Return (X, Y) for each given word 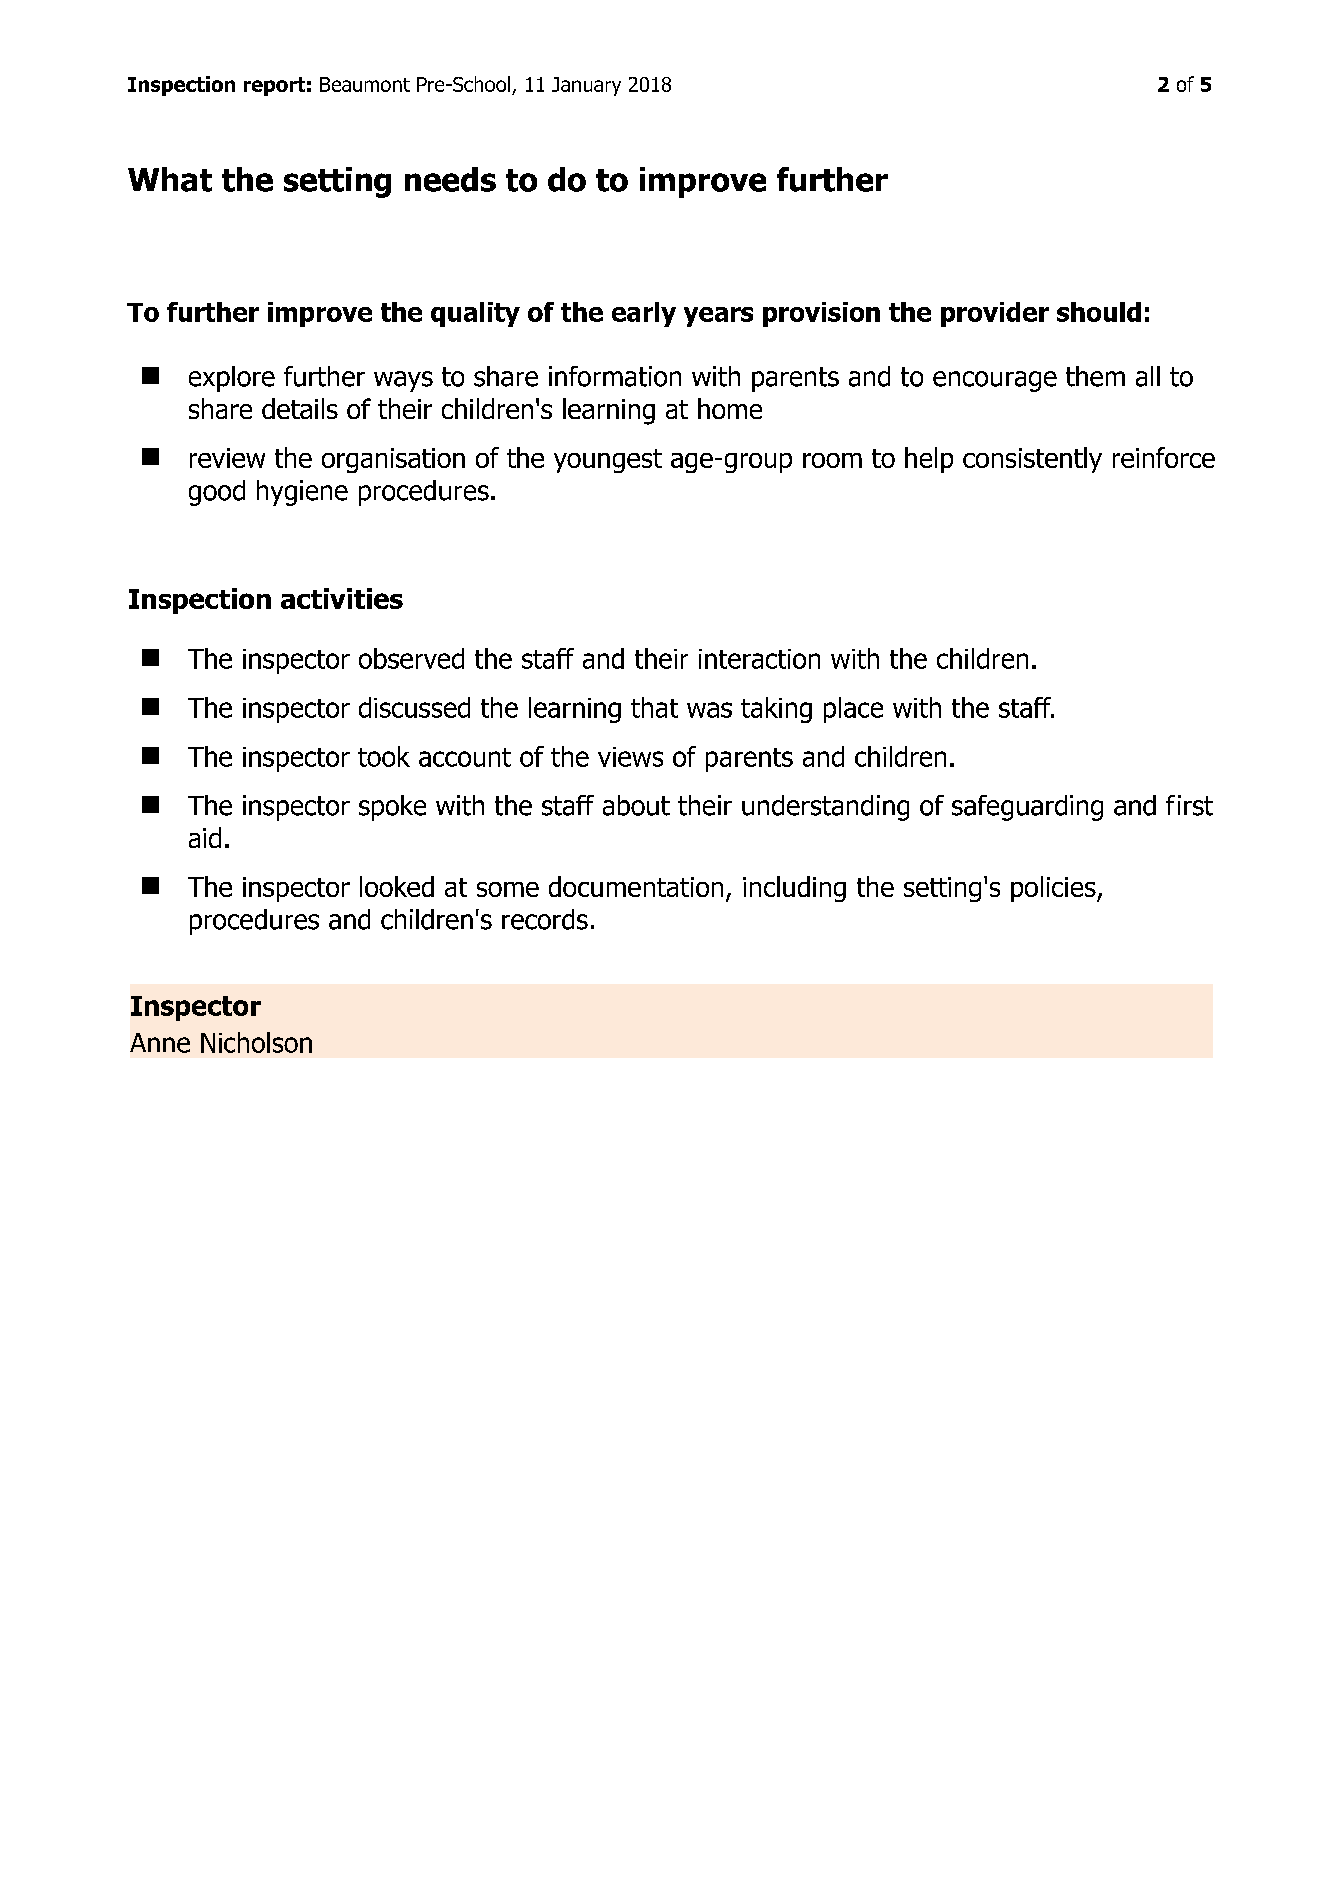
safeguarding (1027, 808)
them (1095, 376)
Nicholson (256, 1042)
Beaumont (365, 84)
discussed (414, 707)
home (730, 408)
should (1099, 312)
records (545, 919)
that (654, 707)
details (300, 408)
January (586, 86)
